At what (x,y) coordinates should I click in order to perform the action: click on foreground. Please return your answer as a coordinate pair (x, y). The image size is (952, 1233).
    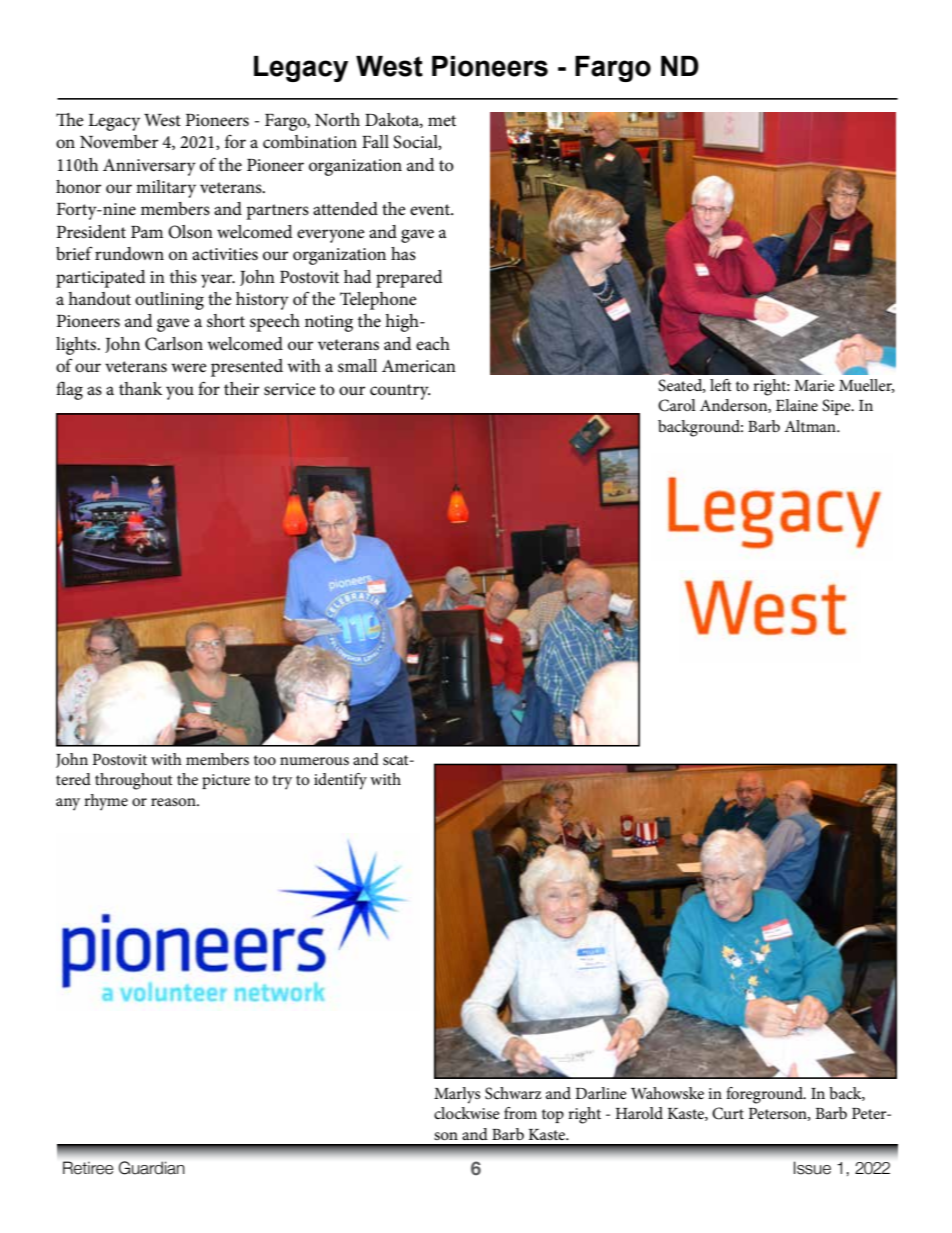
    Looking at the image, I should click on (765, 1095).
